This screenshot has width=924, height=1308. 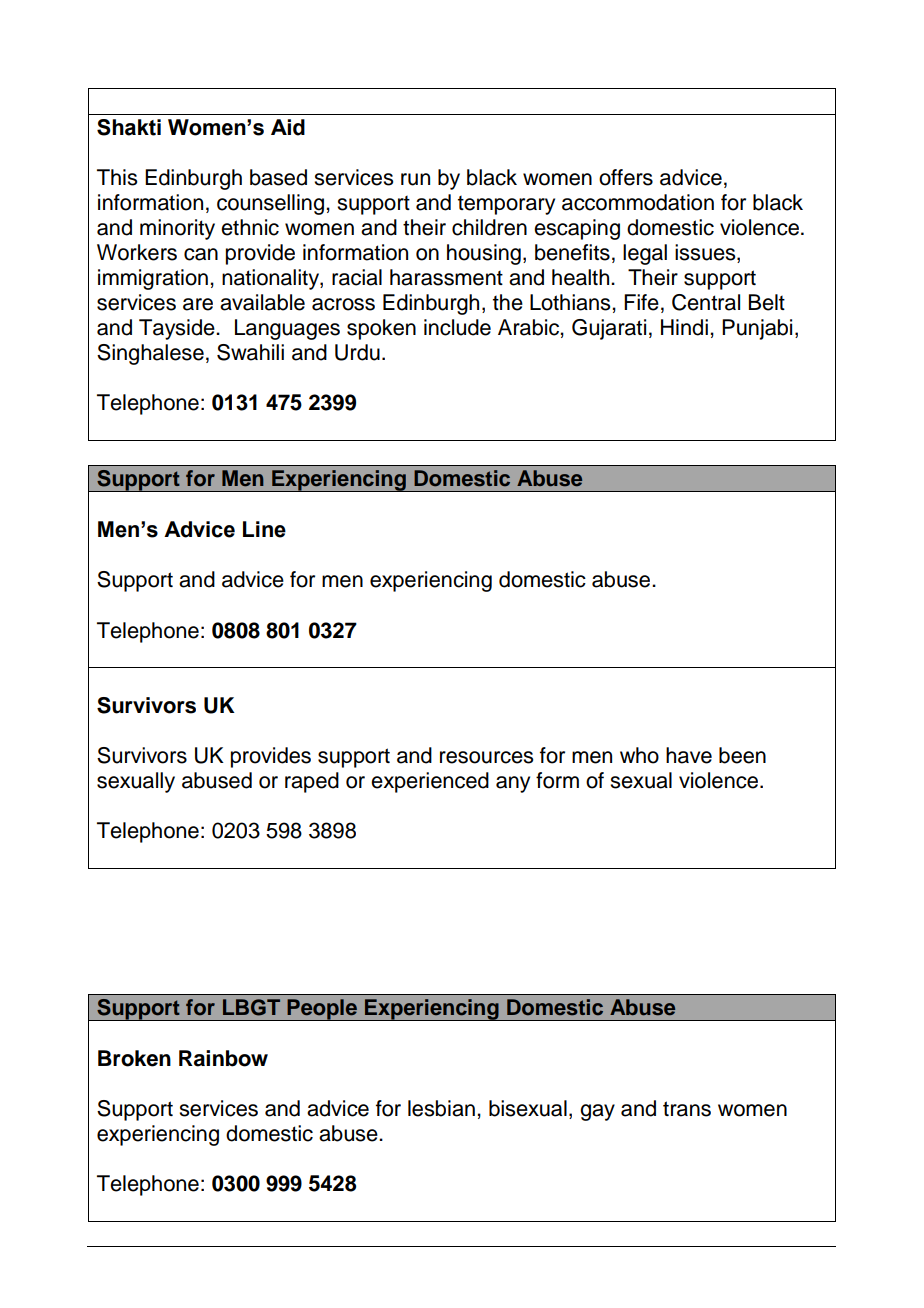 I want to click on Broken, so click(x=134, y=1058).
